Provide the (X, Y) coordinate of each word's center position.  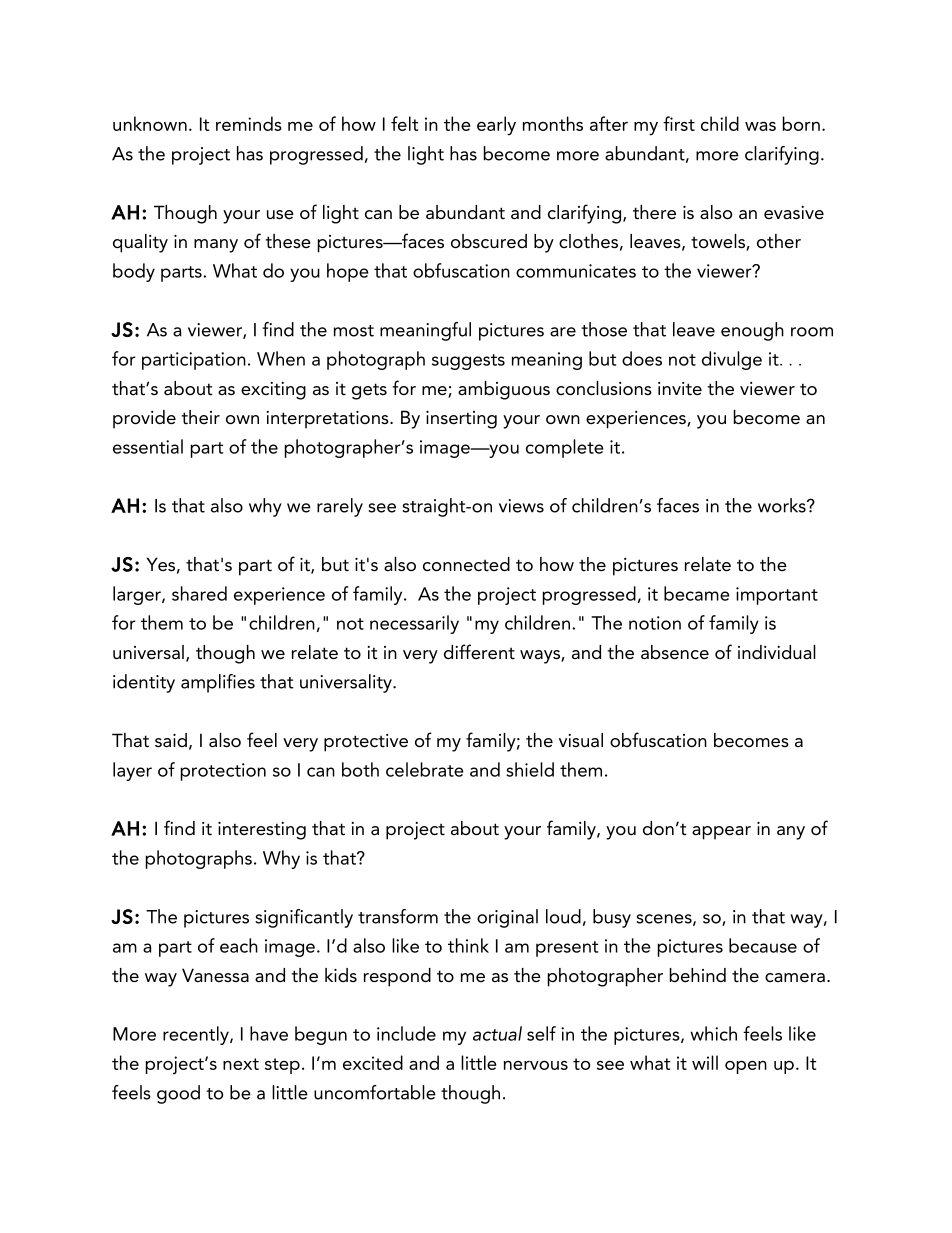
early (496, 126)
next (241, 1064)
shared (199, 593)
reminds (249, 123)
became (697, 593)
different (479, 652)
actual (497, 1033)
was (760, 126)
